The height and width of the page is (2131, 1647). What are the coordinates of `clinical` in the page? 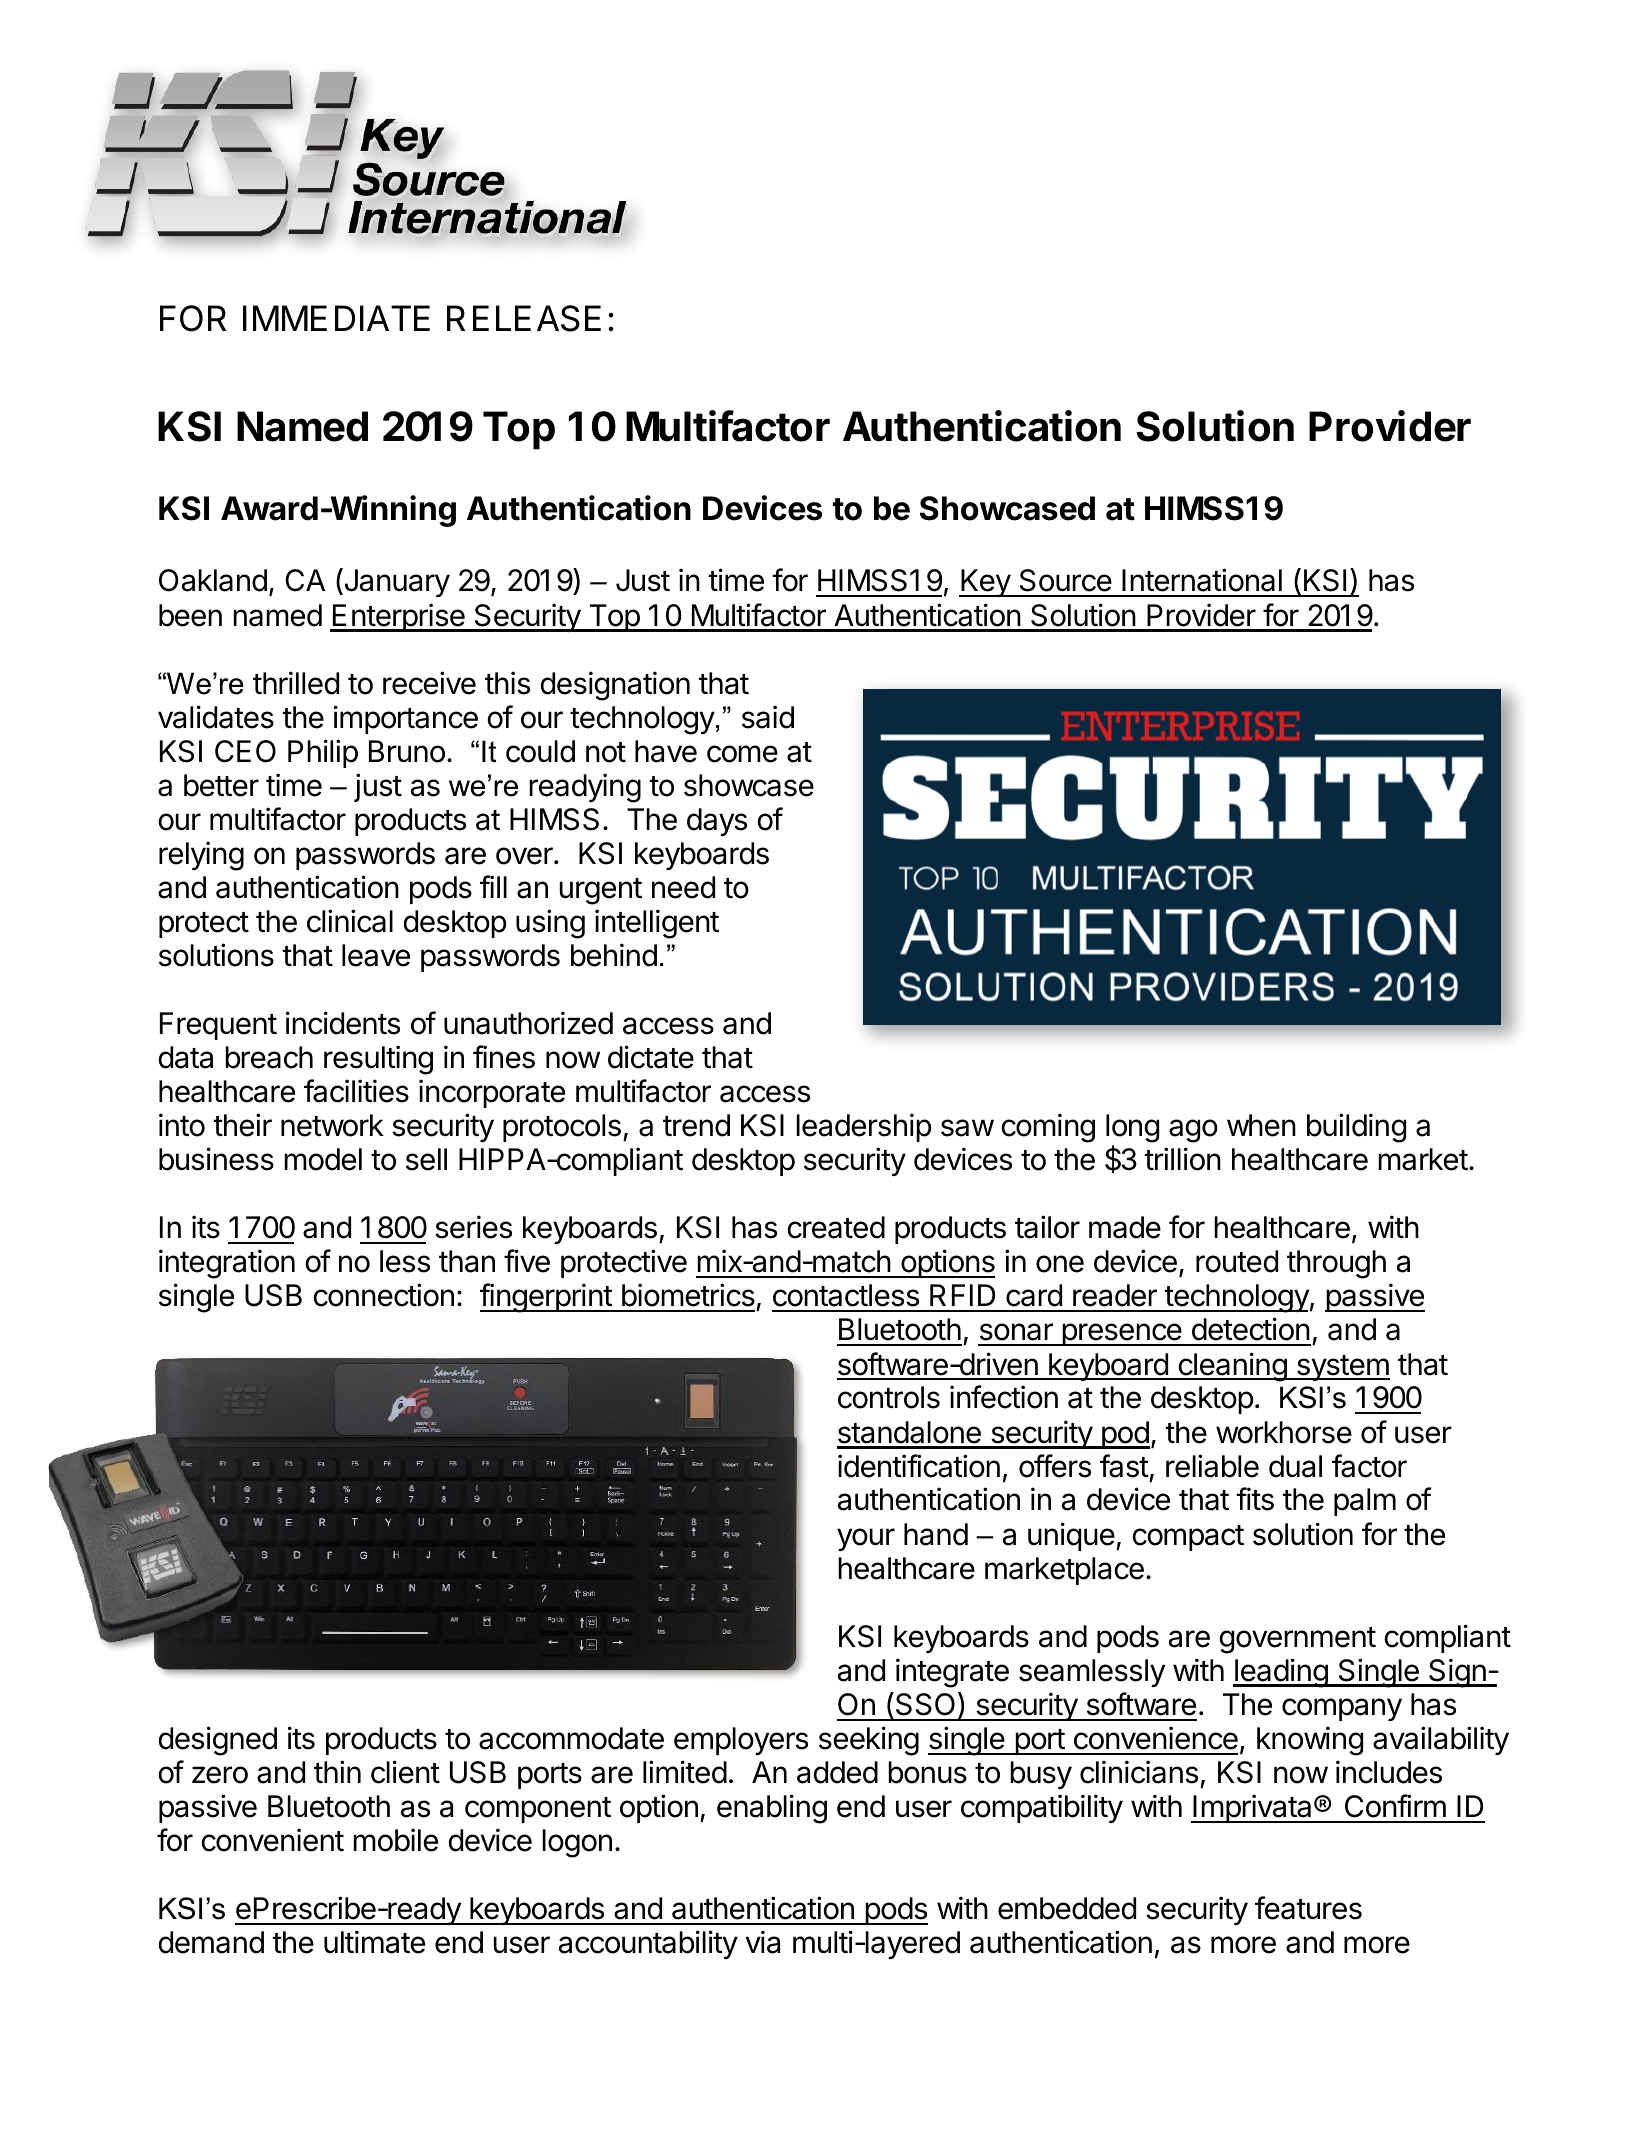 It's located at (350, 921).
